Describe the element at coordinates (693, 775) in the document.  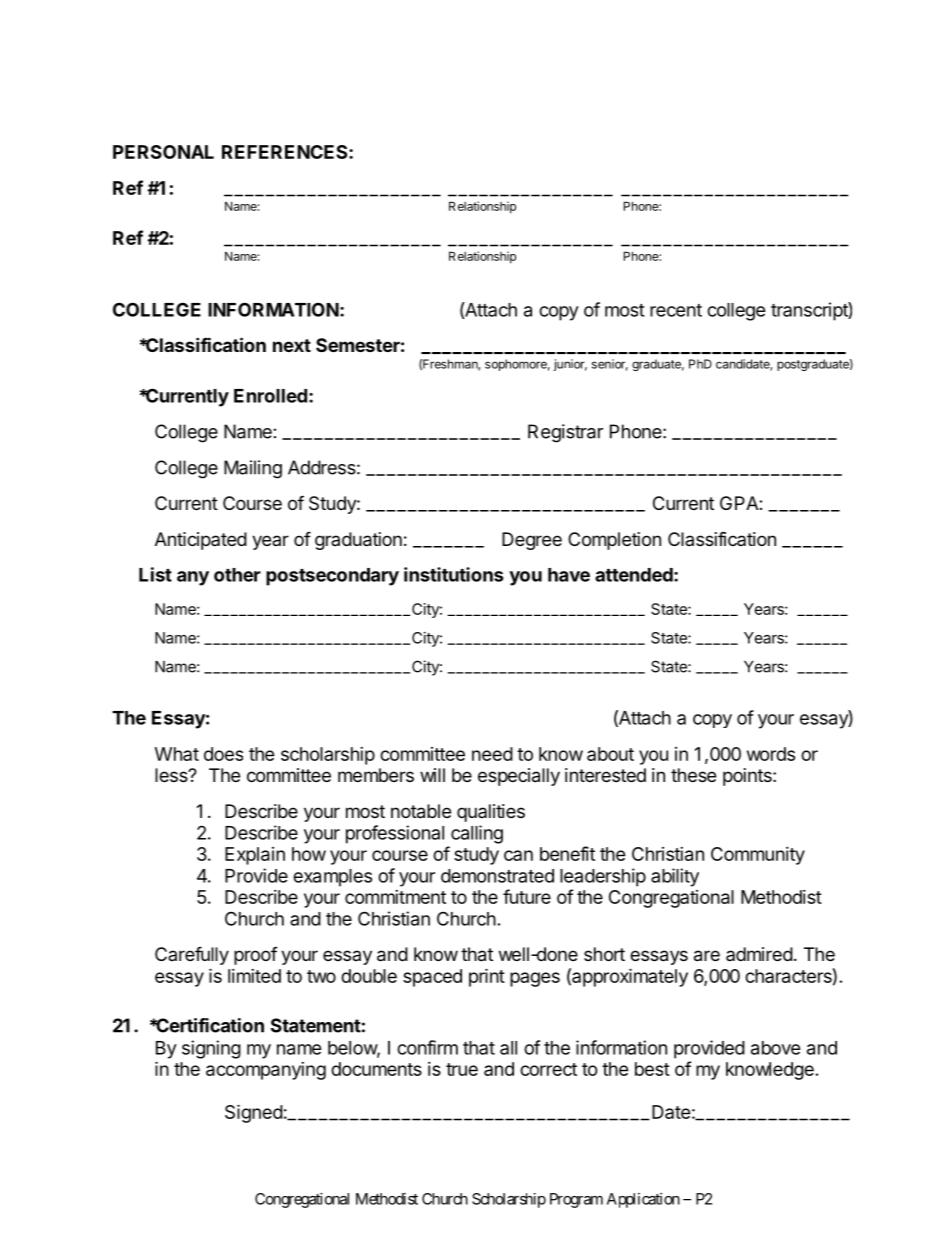
I see `these` at that location.
